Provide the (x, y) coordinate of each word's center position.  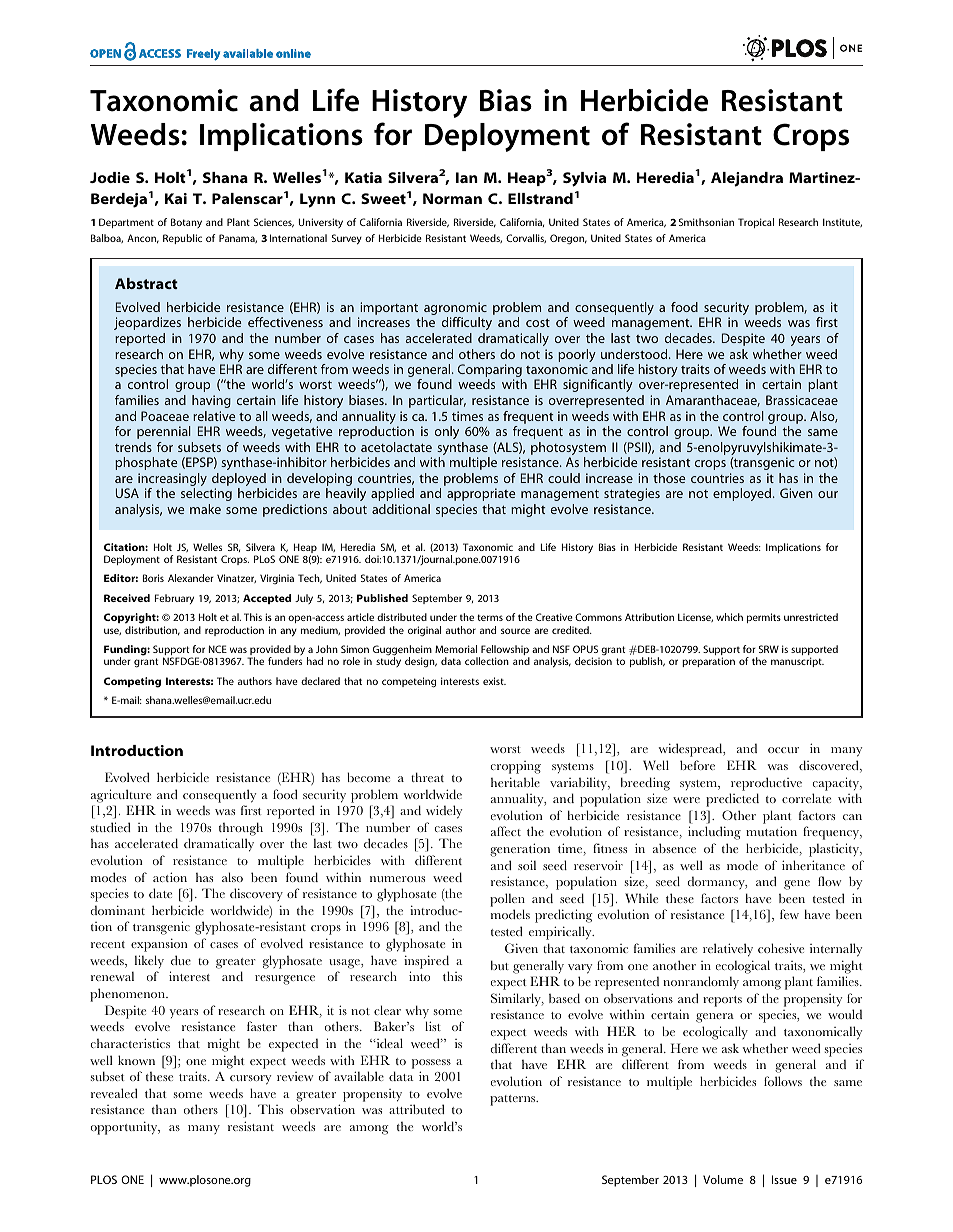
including (714, 833)
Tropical (756, 223)
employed (743, 494)
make (205, 509)
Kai (176, 198)
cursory (250, 1080)
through (241, 829)
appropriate (481, 494)
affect (506, 831)
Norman (452, 198)
